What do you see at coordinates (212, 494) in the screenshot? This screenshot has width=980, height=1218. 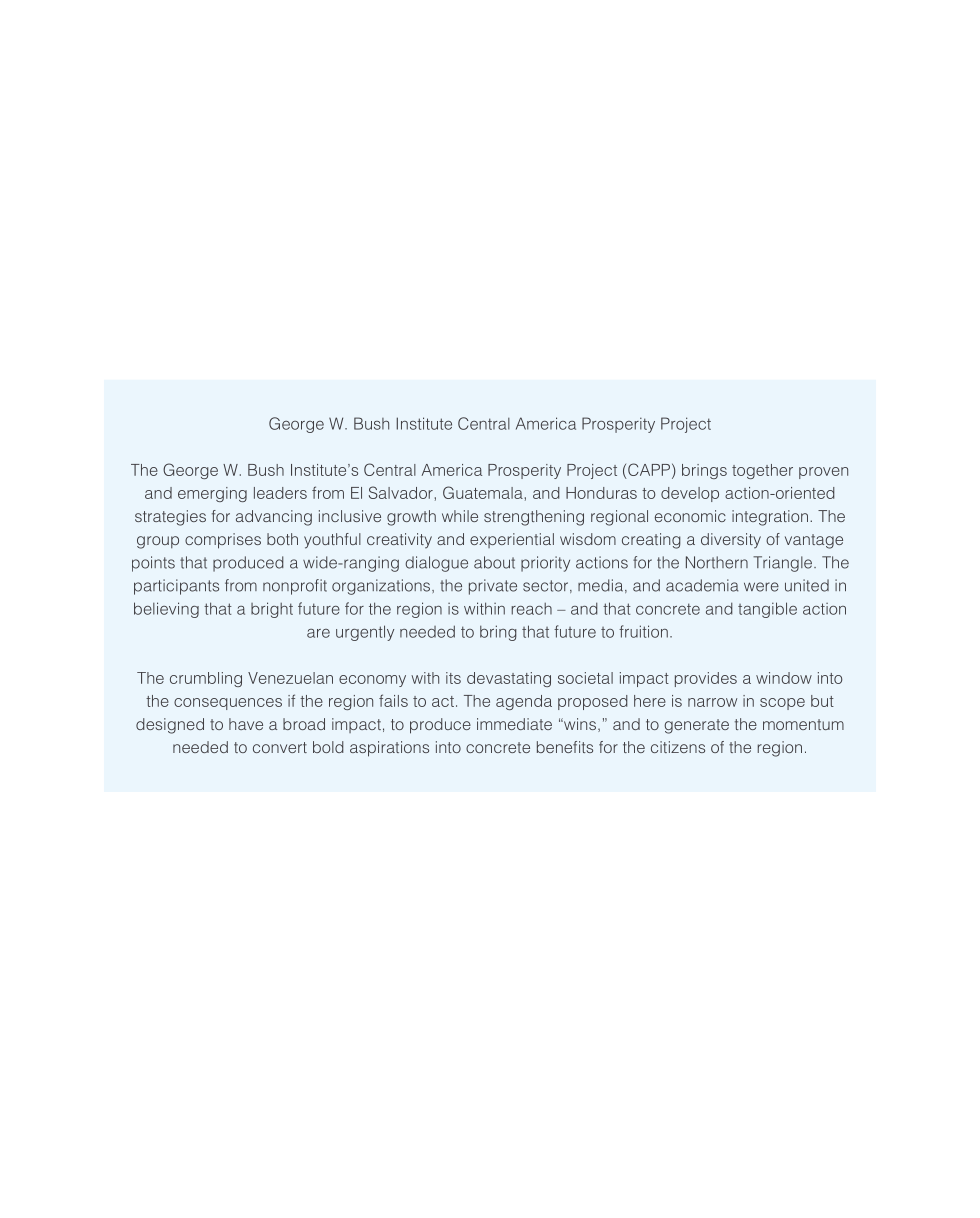 I see `emerging` at bounding box center [212, 494].
